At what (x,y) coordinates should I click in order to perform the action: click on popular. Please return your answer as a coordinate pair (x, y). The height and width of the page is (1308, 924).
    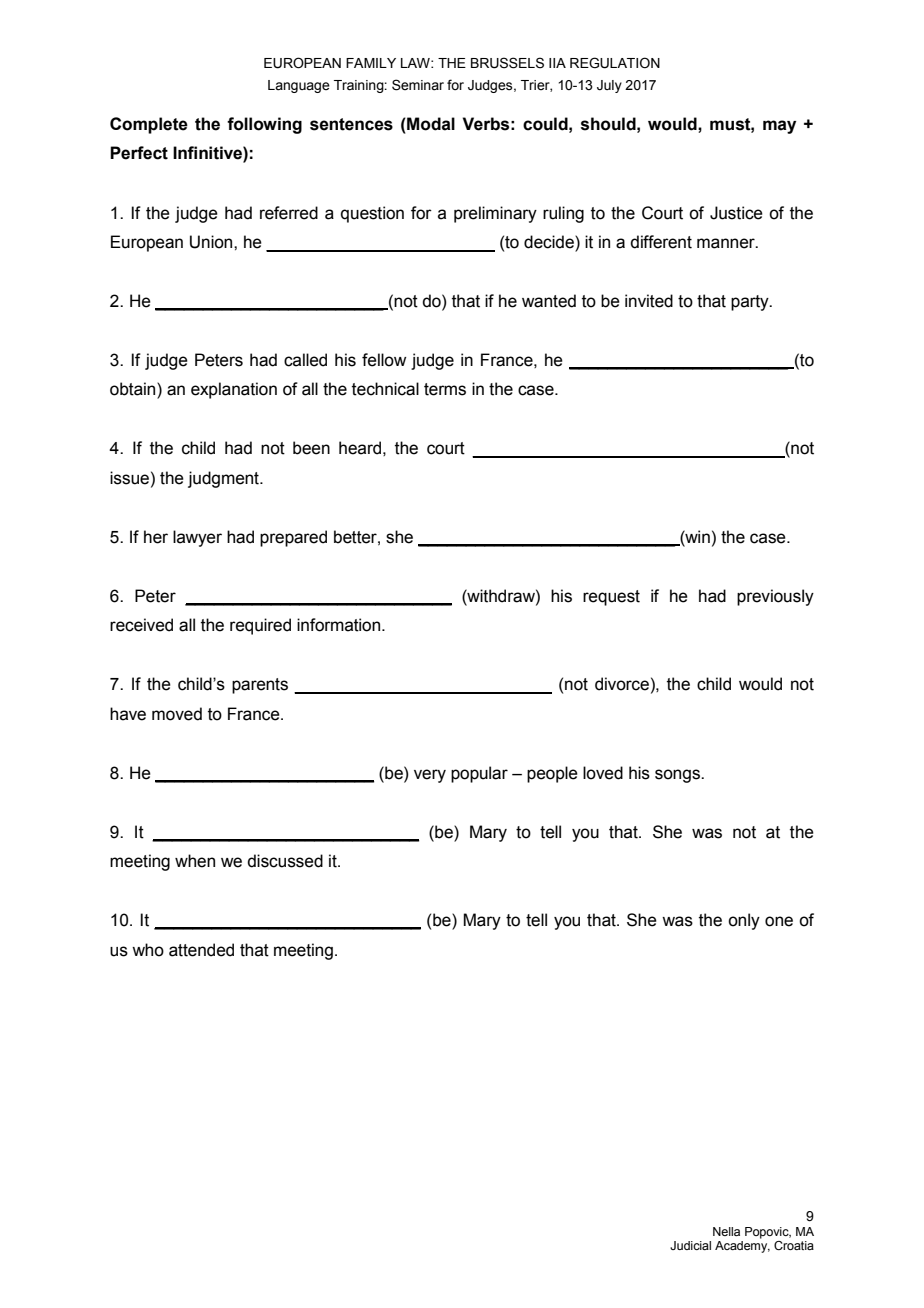
    Looking at the image, I should click on (479, 774).
